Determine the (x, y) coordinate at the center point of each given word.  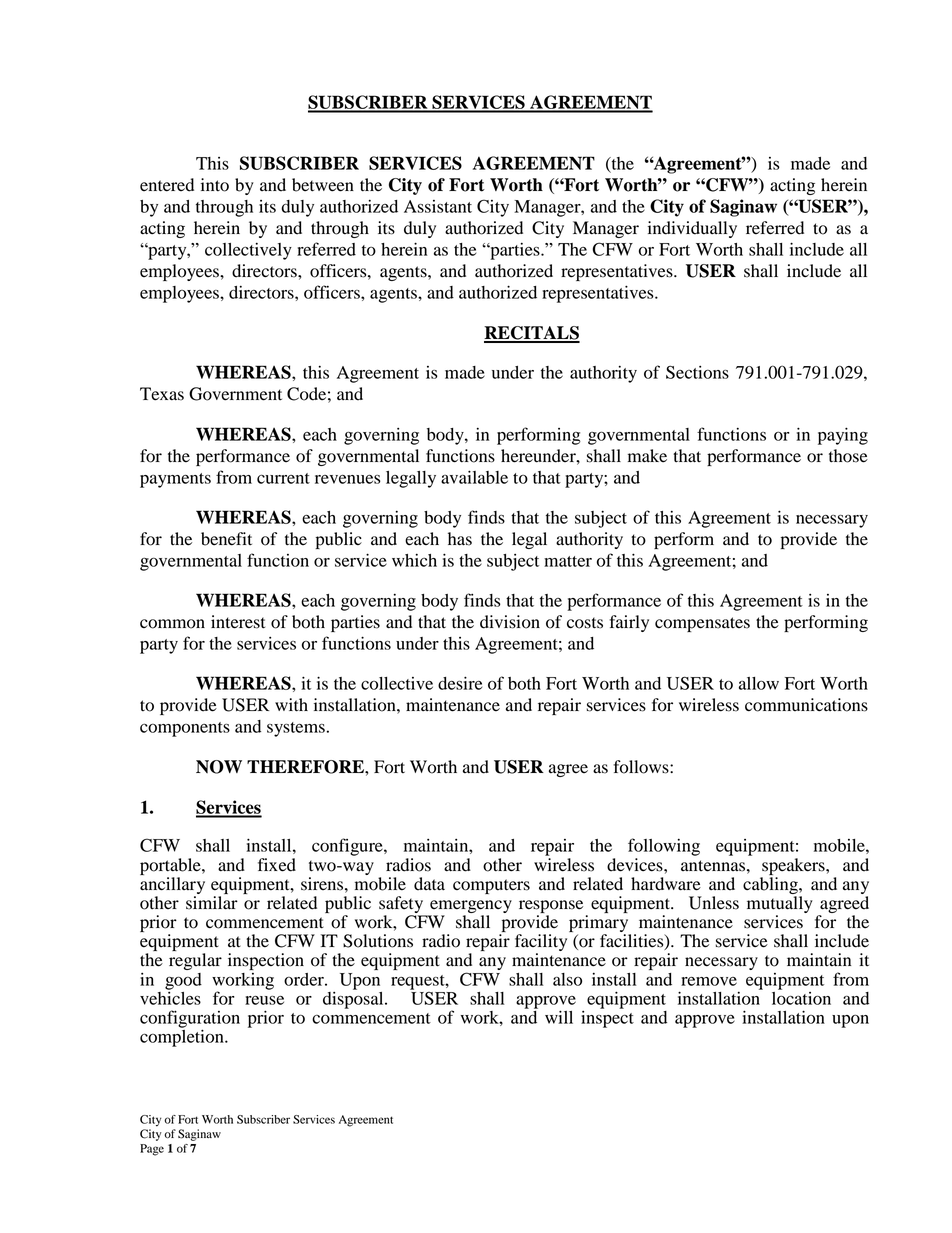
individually (692, 229)
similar (212, 903)
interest (238, 622)
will (559, 1017)
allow (759, 683)
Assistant (438, 206)
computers (491, 886)
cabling (771, 885)
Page (152, 1150)
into (215, 185)
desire (460, 683)
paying (843, 436)
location (801, 997)
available (474, 477)
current (283, 478)
